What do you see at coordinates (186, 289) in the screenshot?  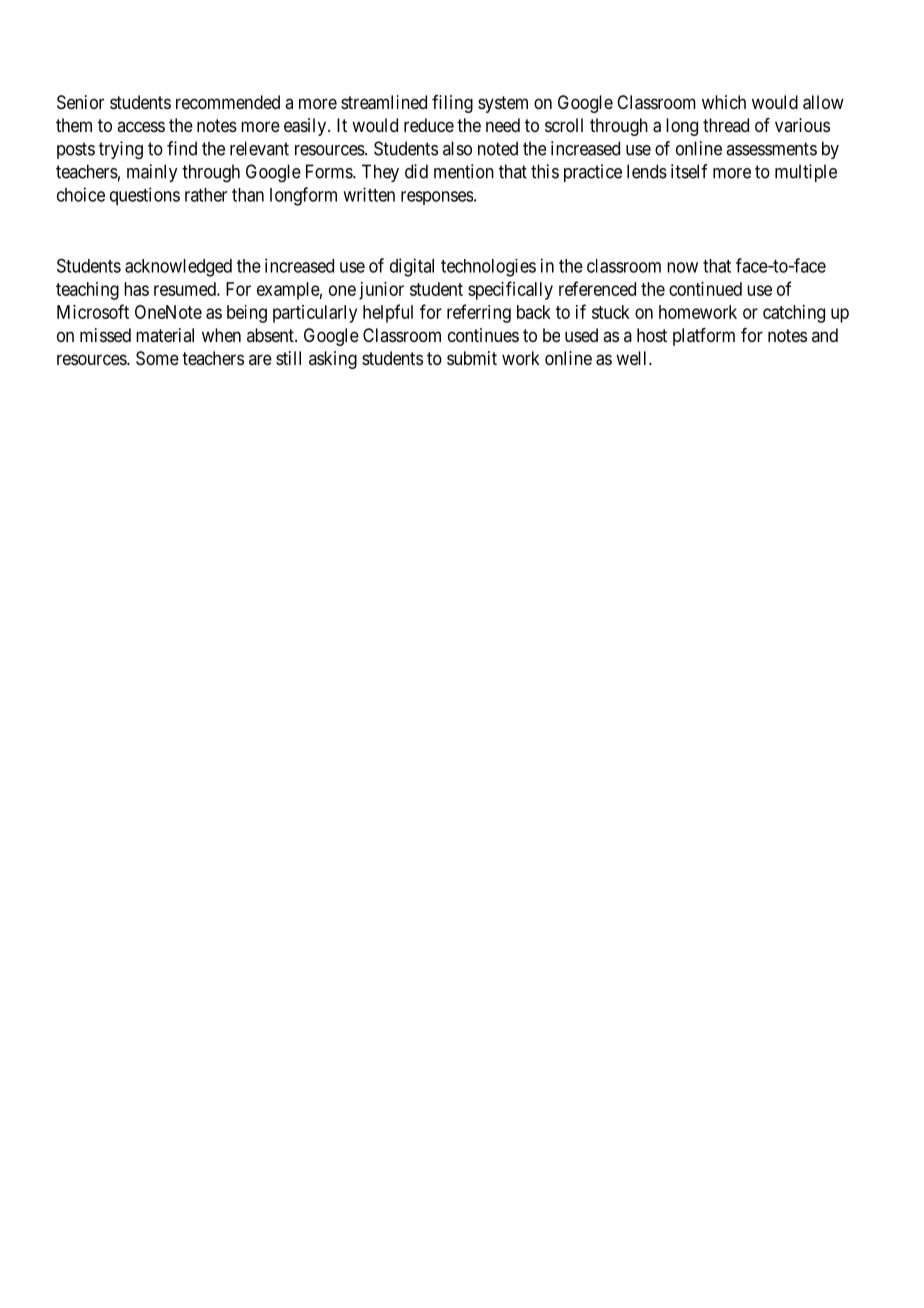 I see `resumed` at bounding box center [186, 289].
